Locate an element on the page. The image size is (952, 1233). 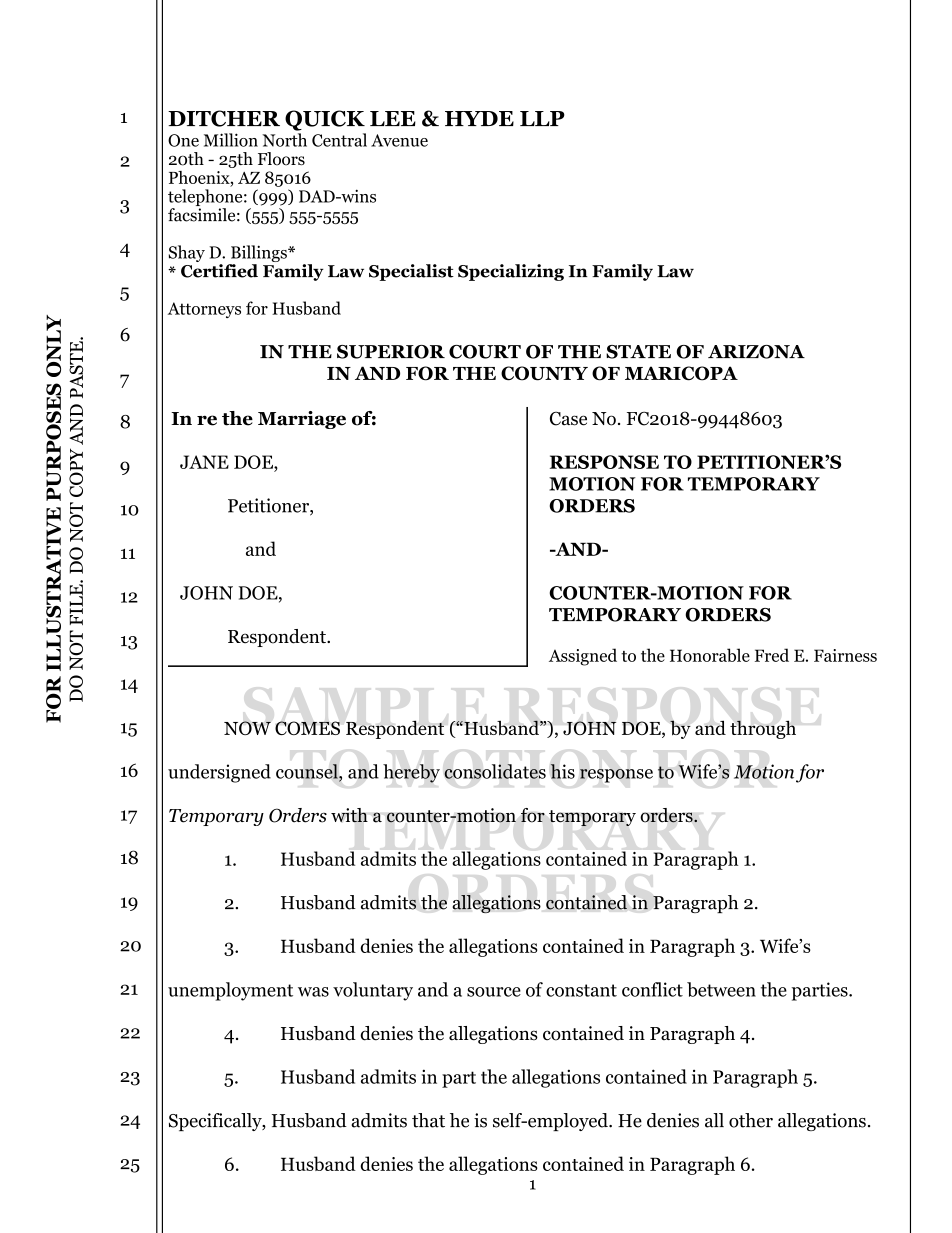
LLP is located at coordinates (542, 118).
